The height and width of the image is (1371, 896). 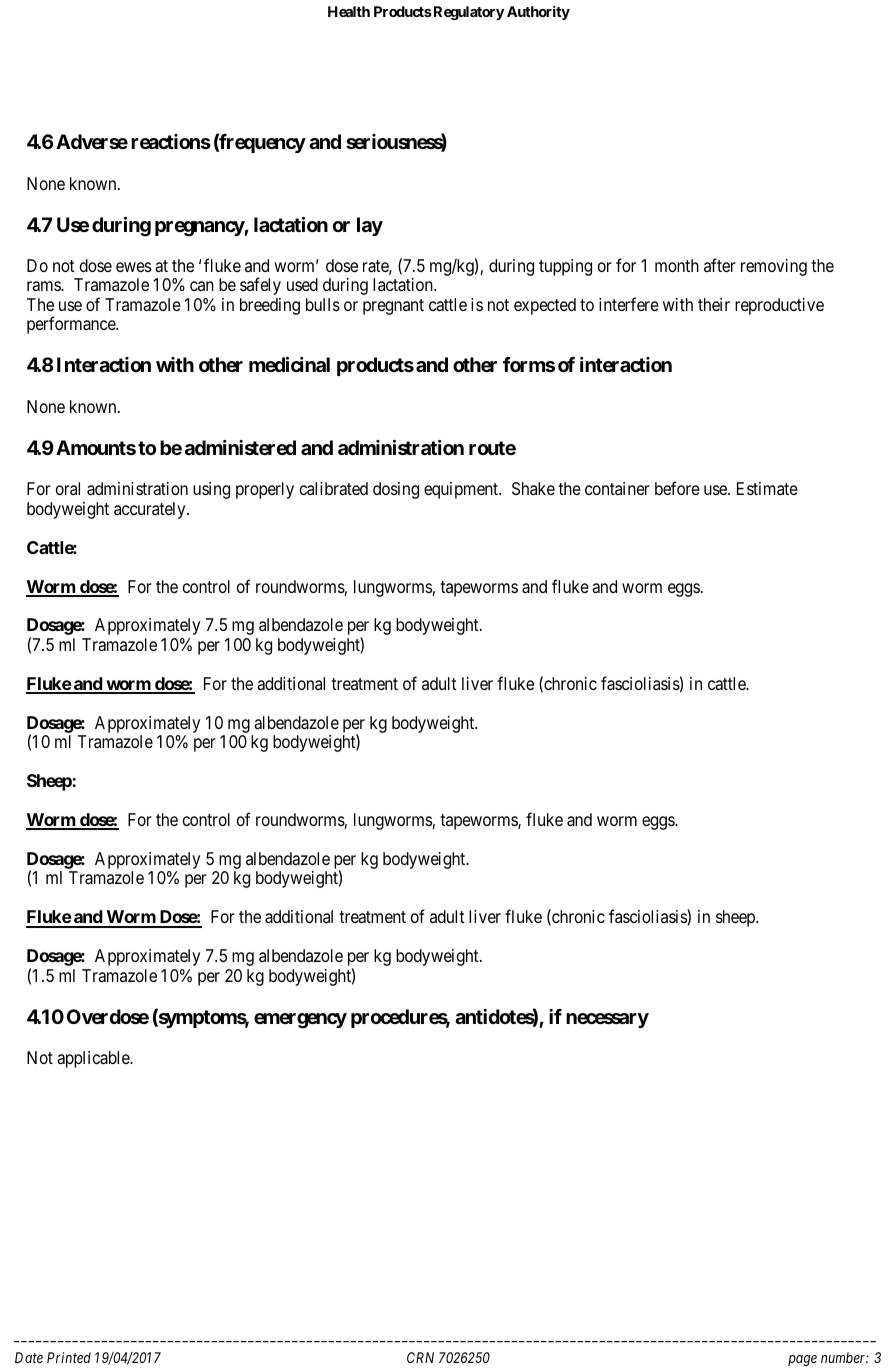 What do you see at coordinates (607, 1020) in the image?
I see `necessary` at bounding box center [607, 1020].
